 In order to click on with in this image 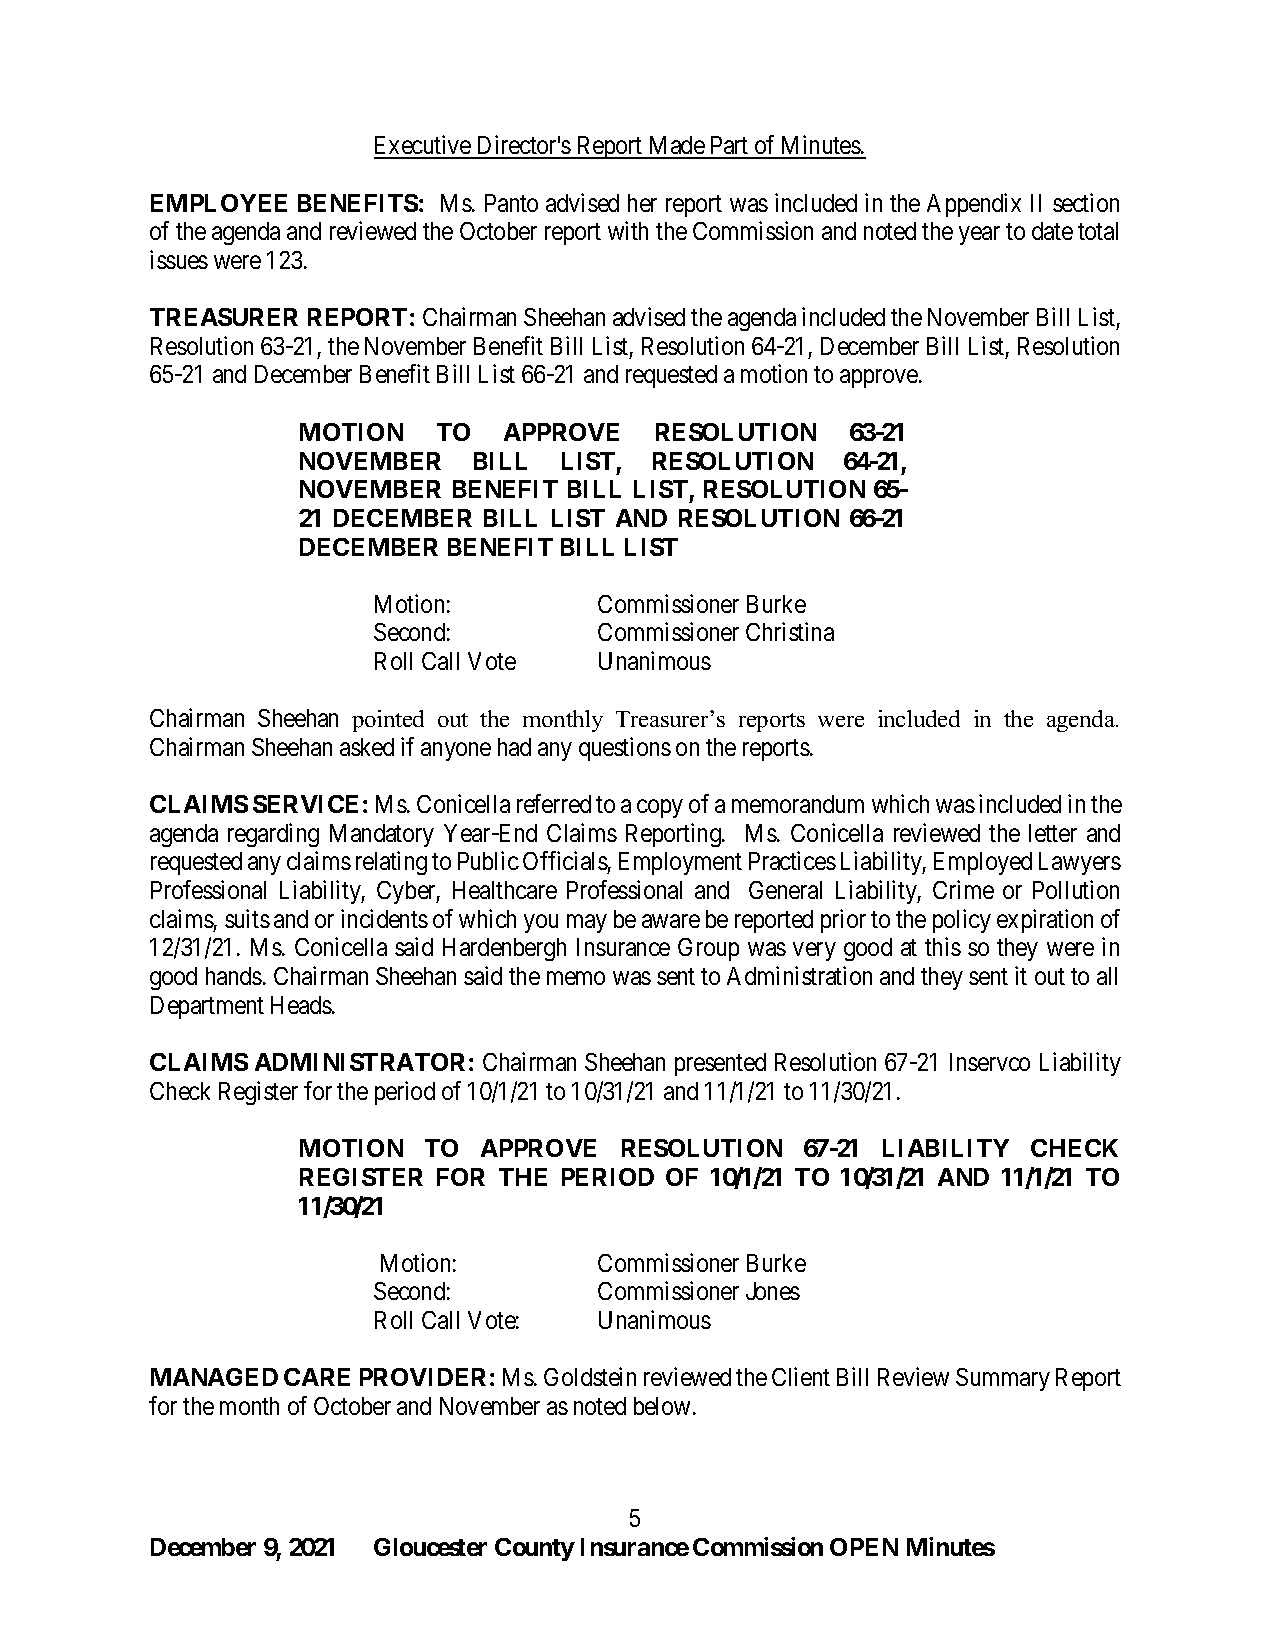, I will do `click(628, 230)`.
